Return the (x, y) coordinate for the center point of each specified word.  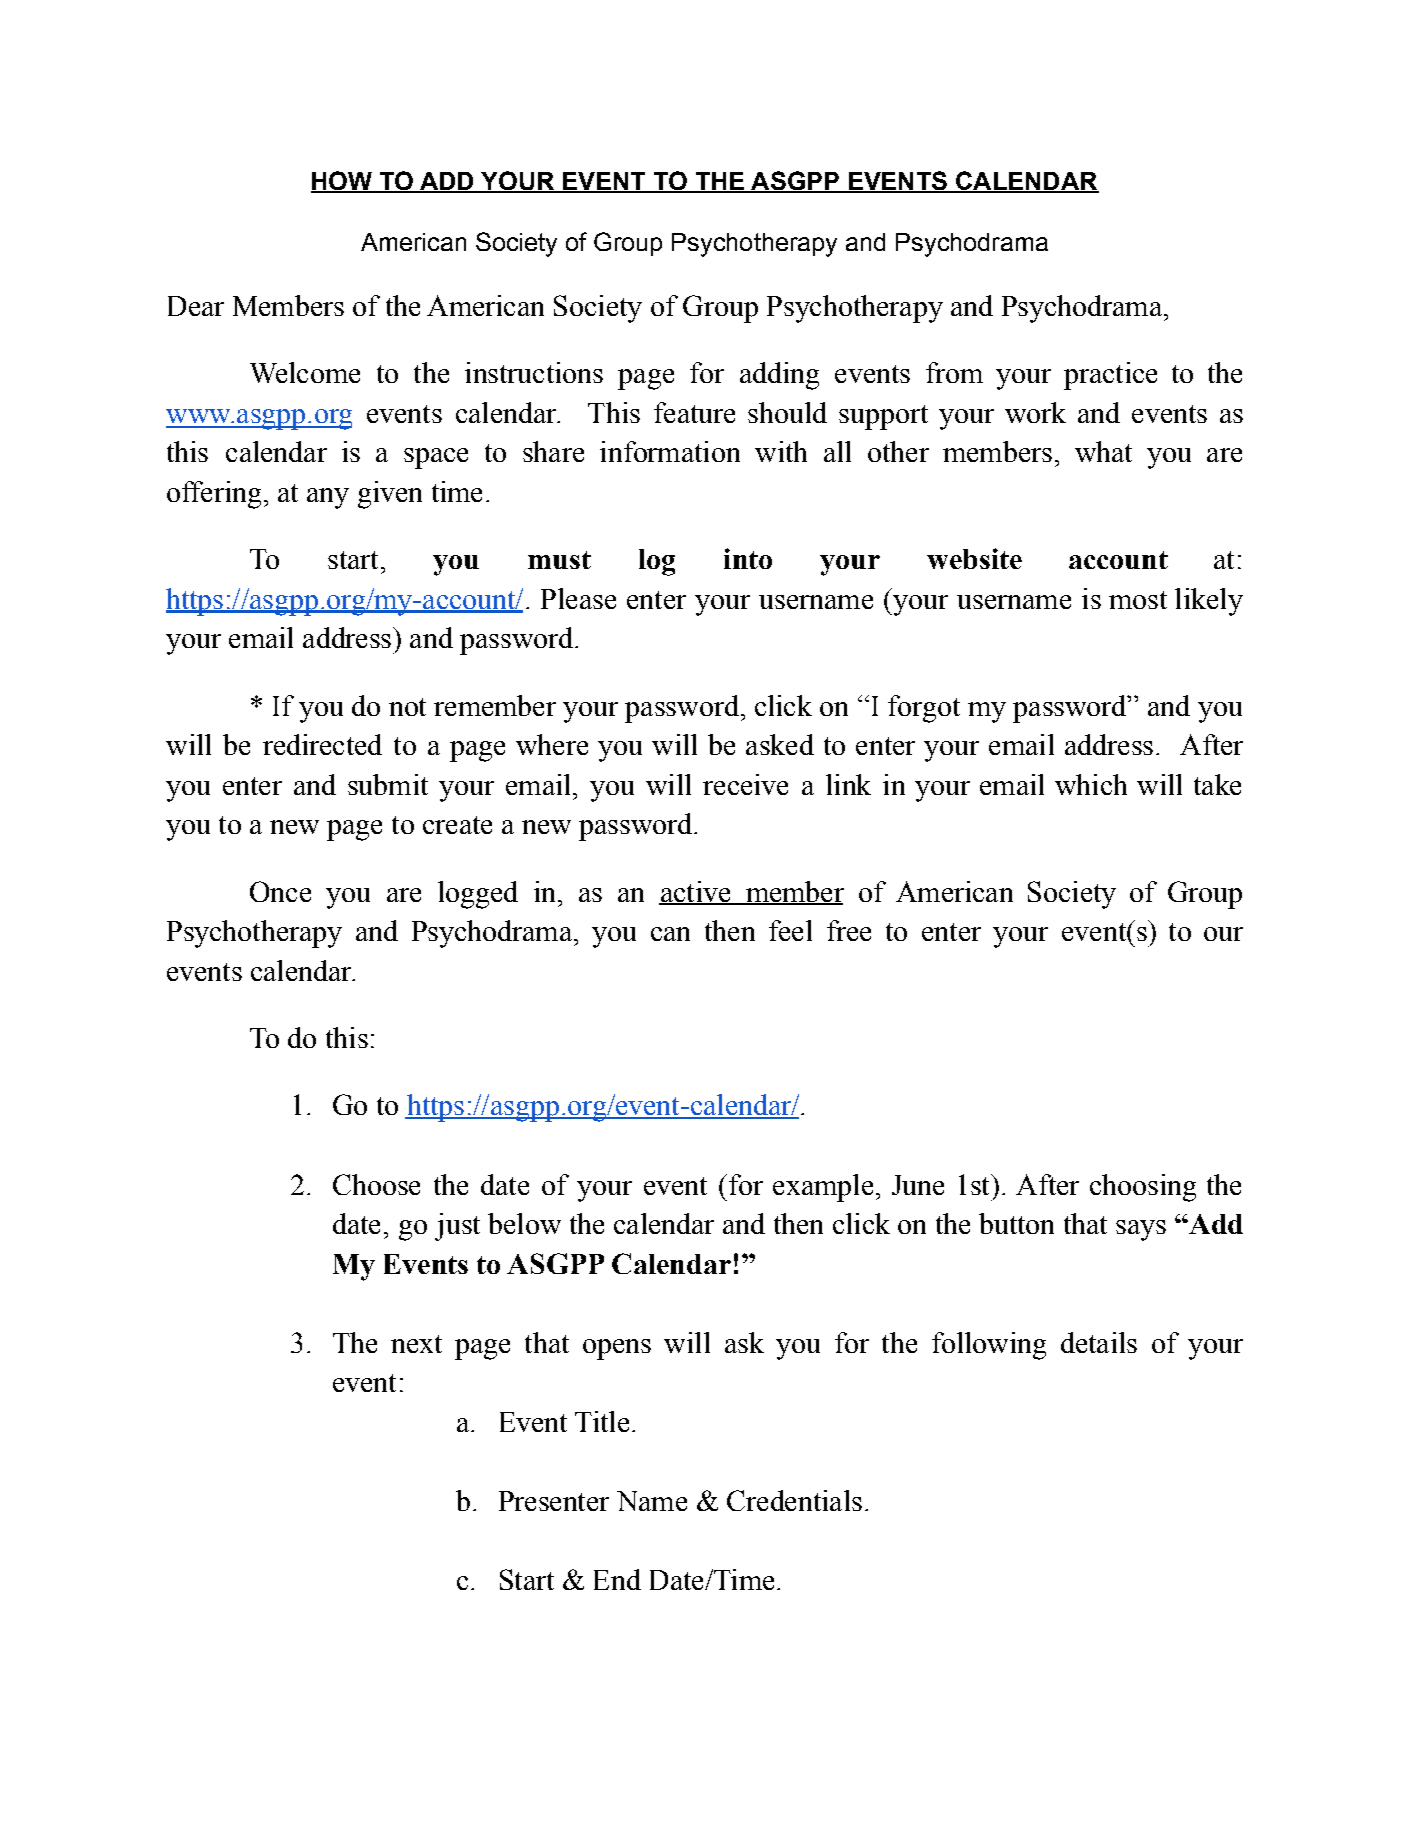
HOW (342, 181)
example (823, 1188)
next (416, 1344)
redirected (322, 744)
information (670, 451)
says (1141, 1230)
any (328, 498)
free (849, 930)
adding (779, 376)
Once (280, 891)
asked (780, 744)
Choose (376, 1184)
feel (790, 930)
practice (1110, 376)
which (1091, 784)
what (1103, 451)
